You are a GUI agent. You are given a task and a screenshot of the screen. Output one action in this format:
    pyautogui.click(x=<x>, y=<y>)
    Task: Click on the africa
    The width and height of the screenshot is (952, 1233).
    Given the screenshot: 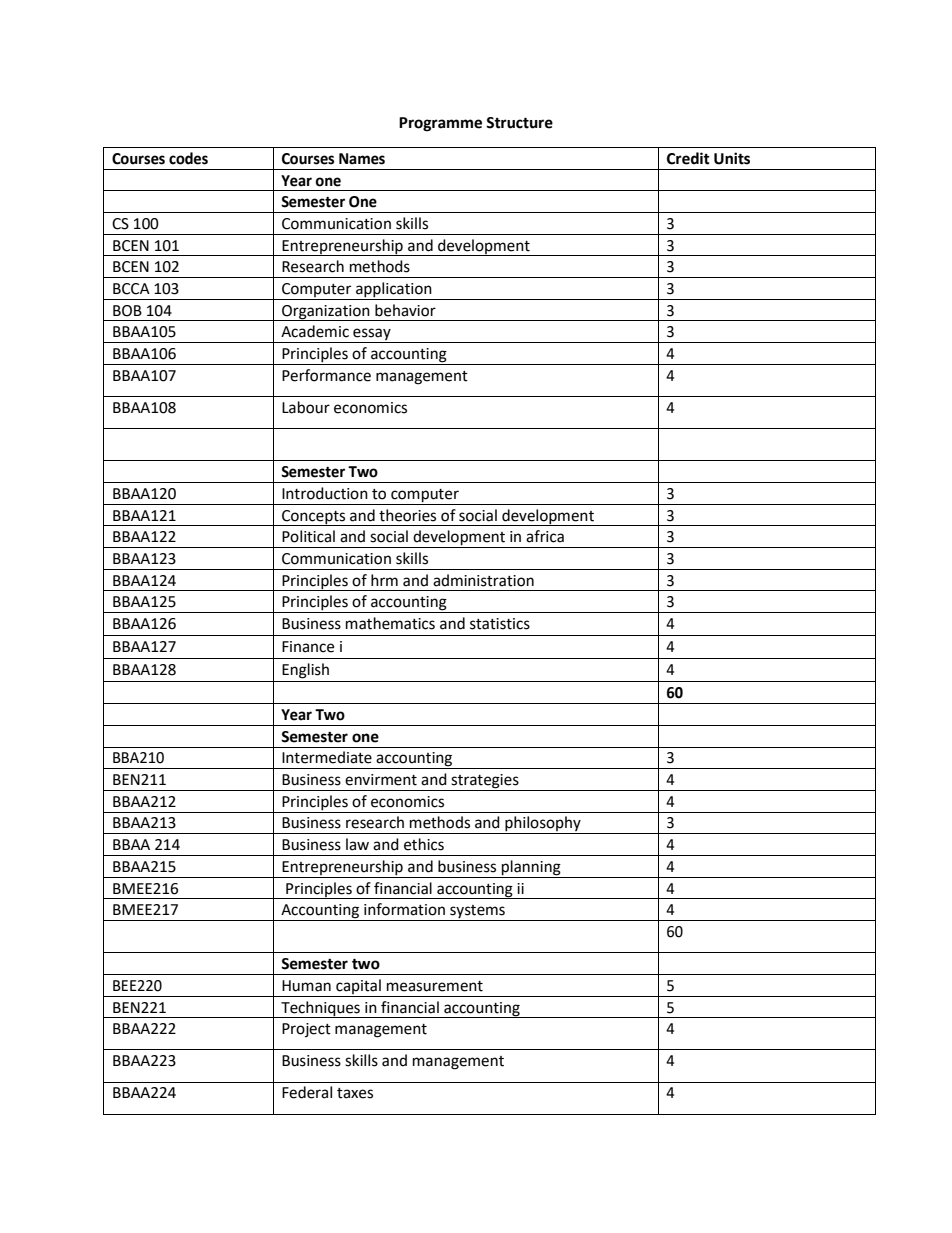 What is the action you would take?
    pyautogui.click(x=545, y=536)
